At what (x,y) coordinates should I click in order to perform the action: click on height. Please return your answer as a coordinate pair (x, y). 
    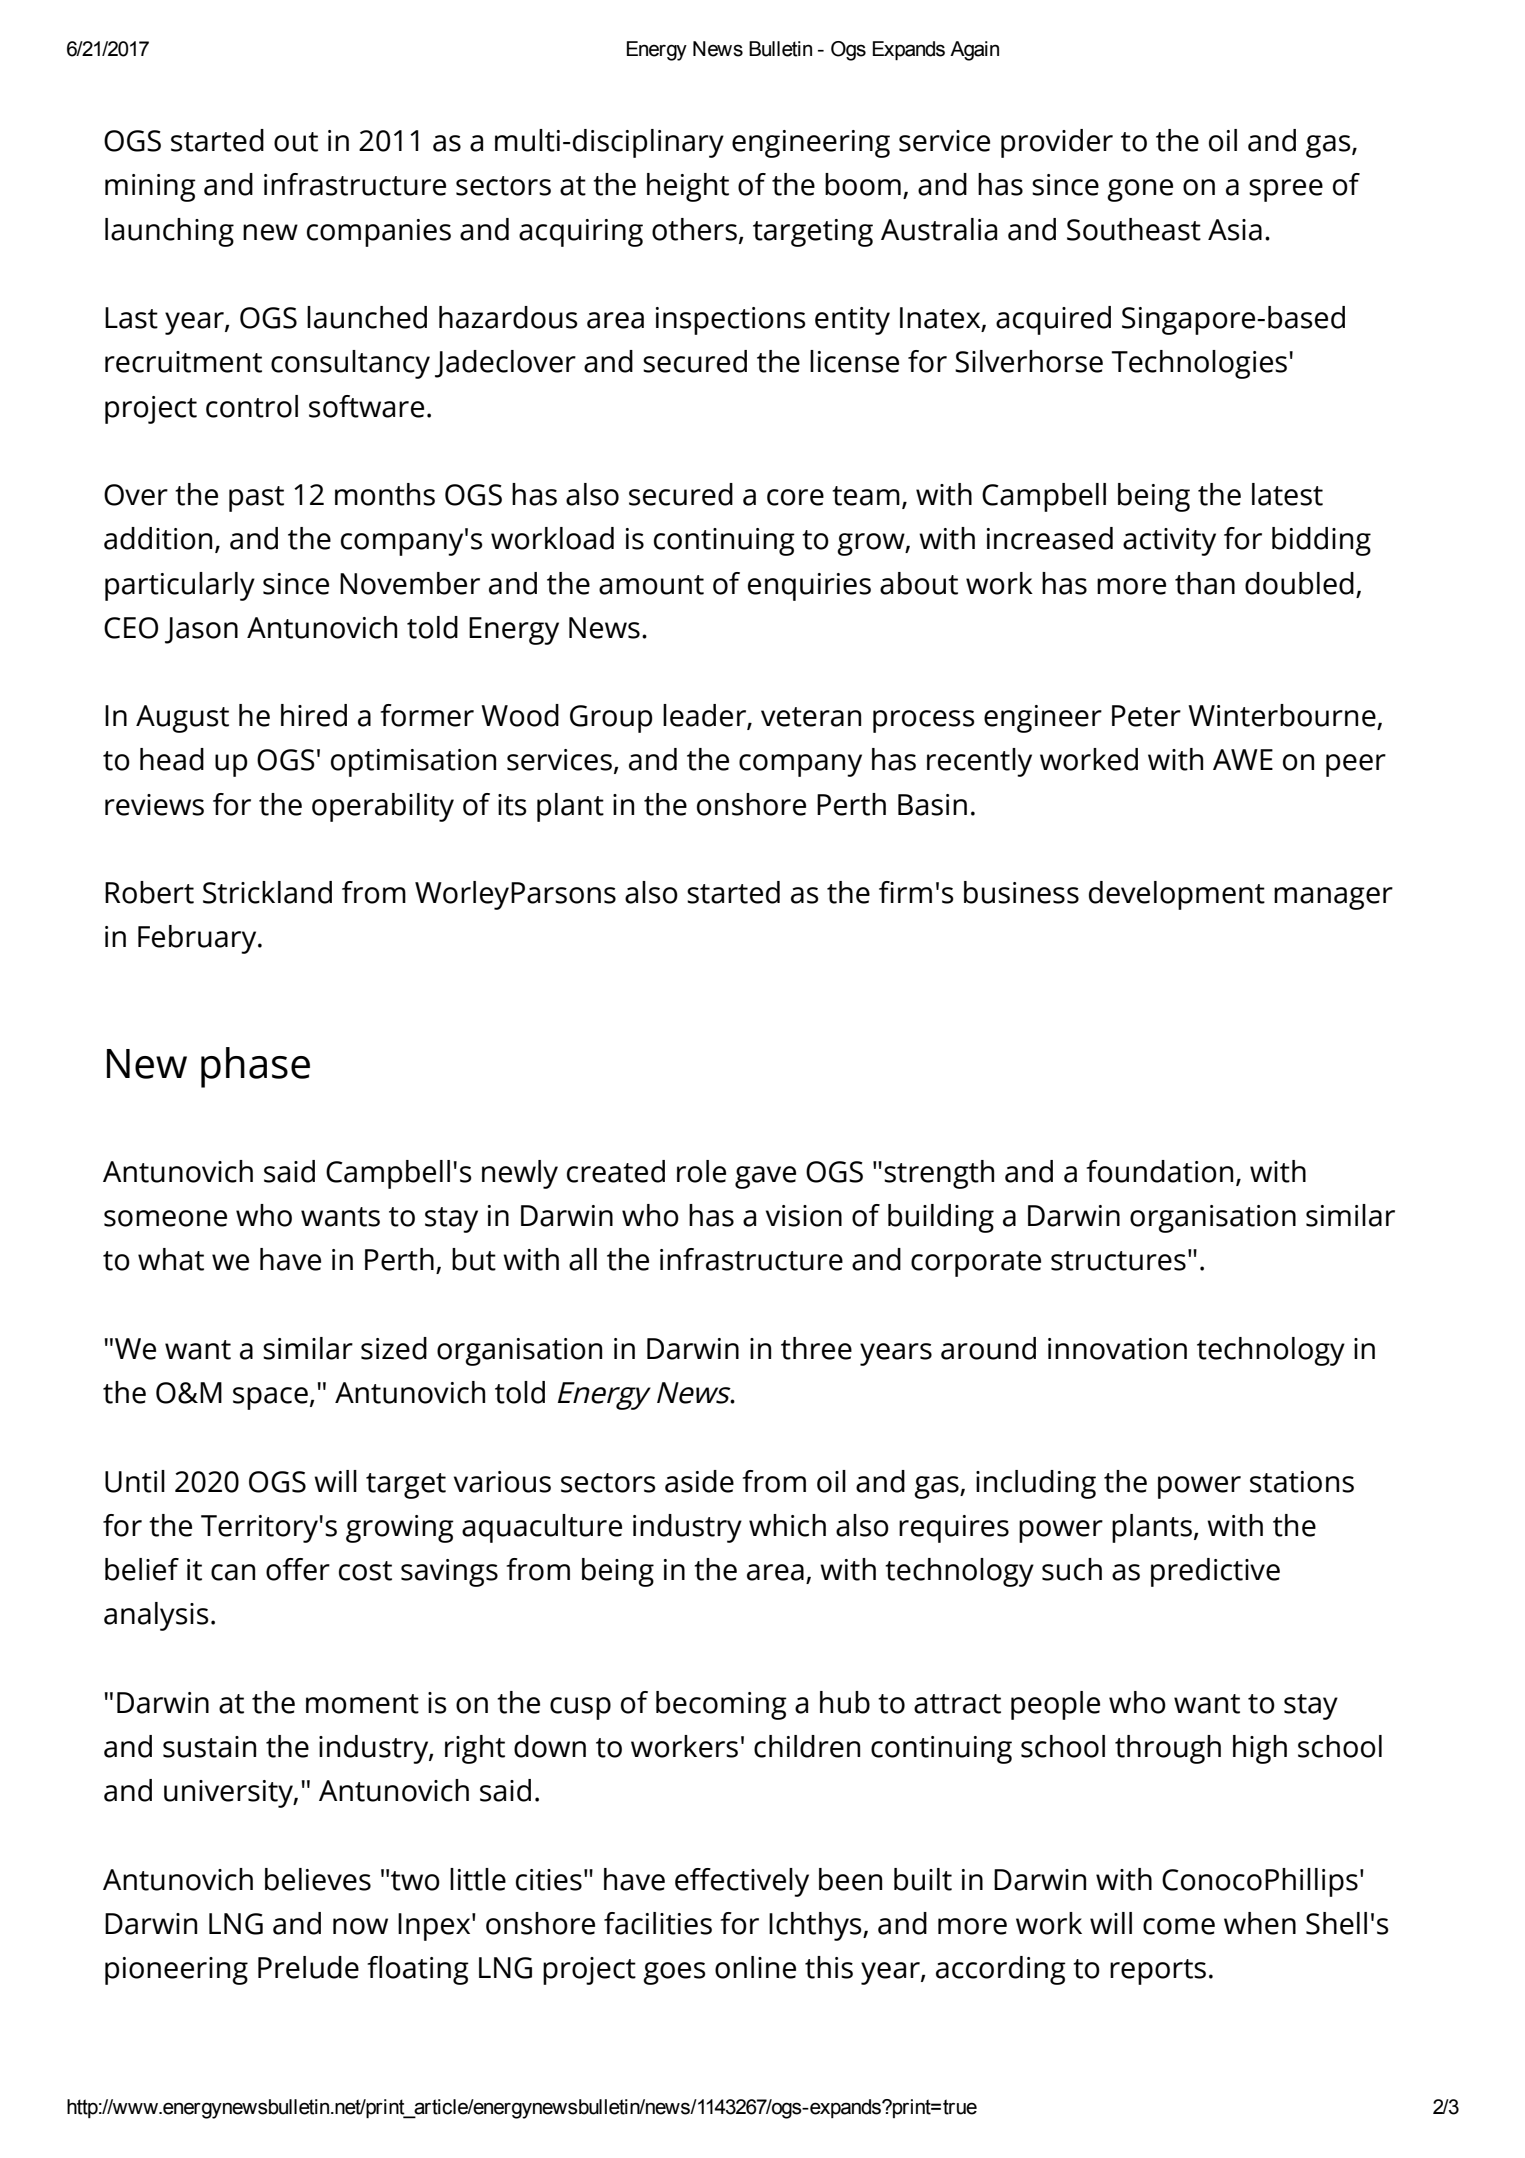
    Looking at the image, I should click on (688, 187).
